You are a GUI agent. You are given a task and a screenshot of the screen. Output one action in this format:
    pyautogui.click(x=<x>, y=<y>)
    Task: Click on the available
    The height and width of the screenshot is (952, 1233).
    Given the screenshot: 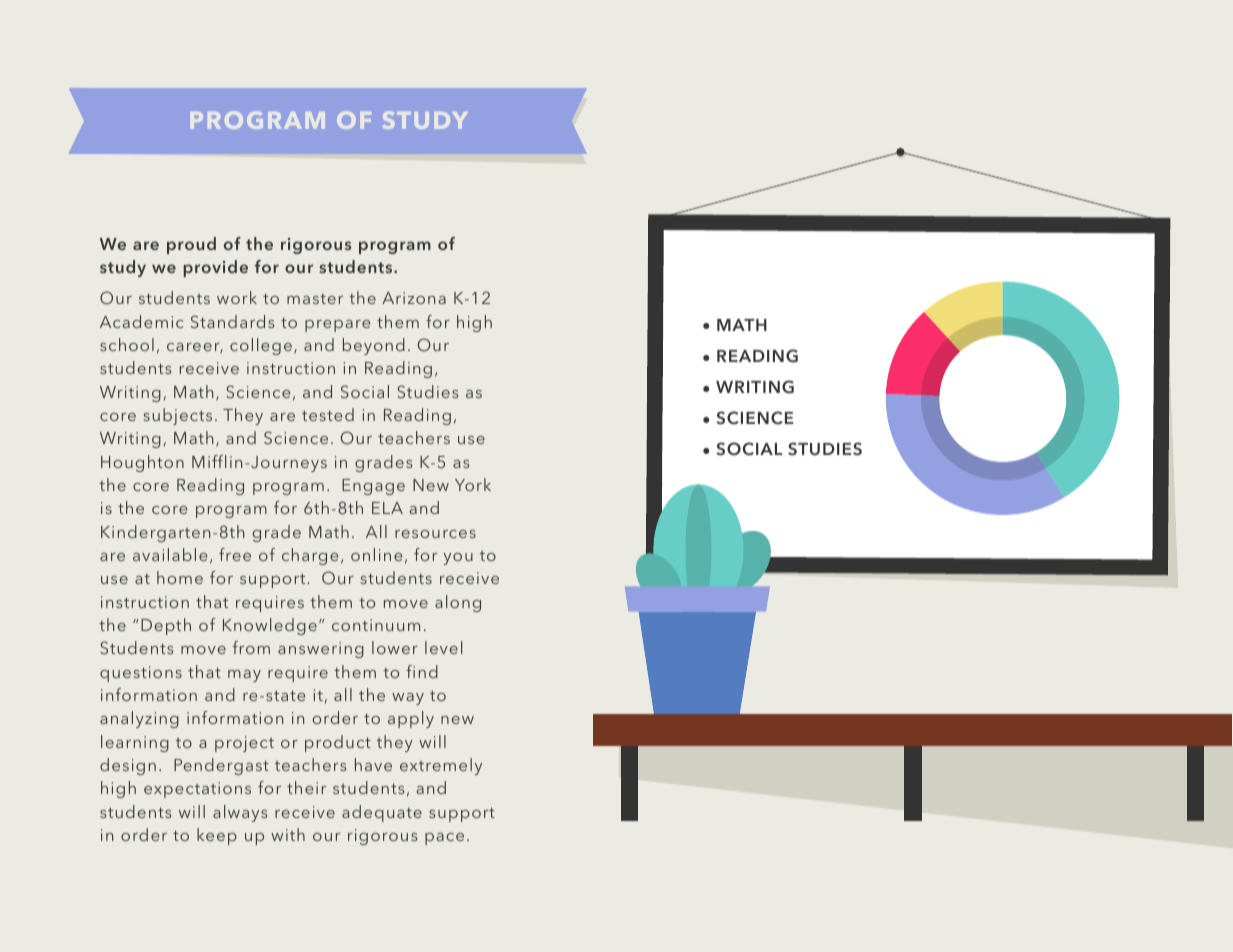 What is the action you would take?
    pyautogui.click(x=170, y=554)
